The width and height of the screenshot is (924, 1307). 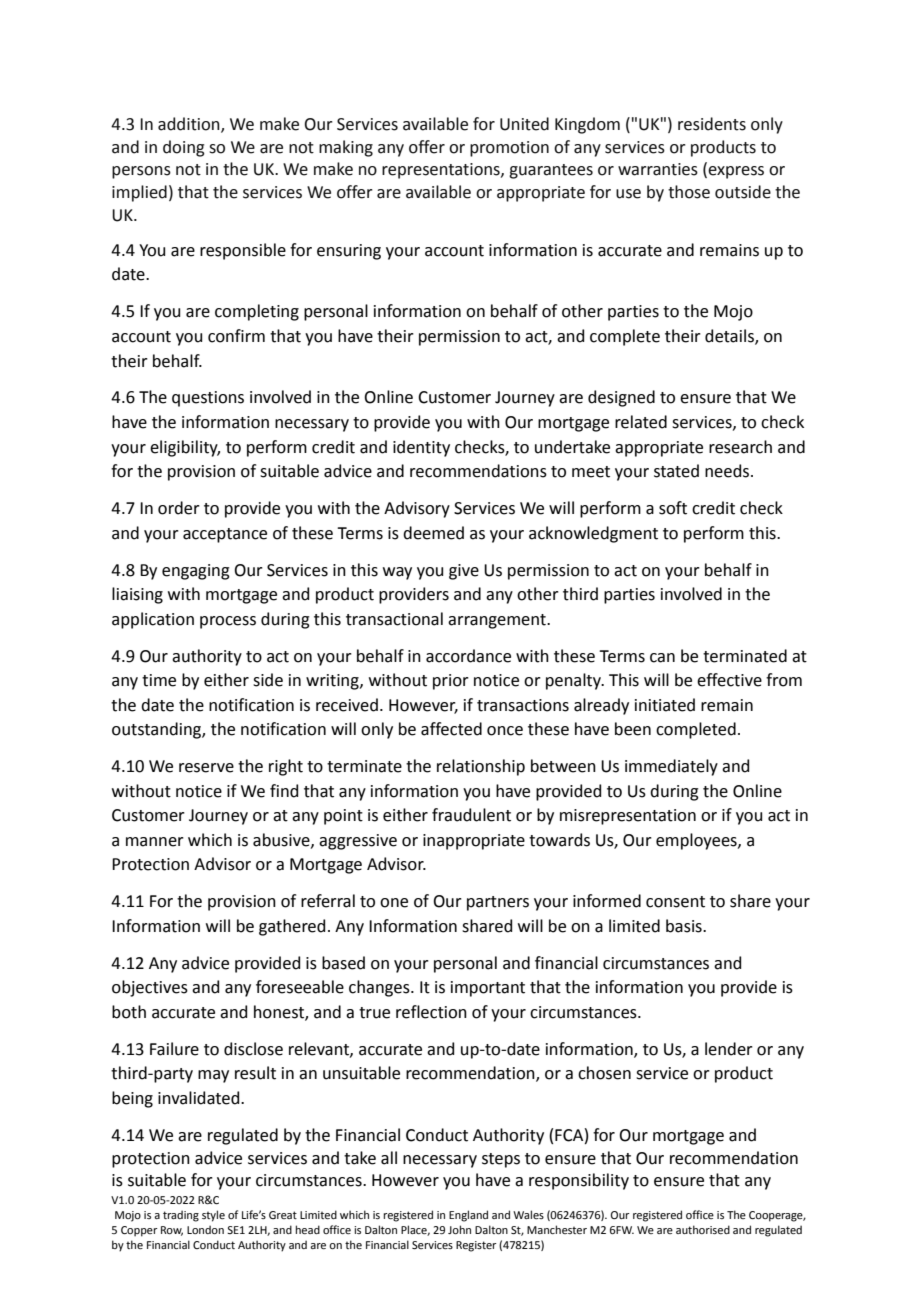 What do you see at coordinates (703, 1229) in the screenshot?
I see `authorised` at bounding box center [703, 1229].
